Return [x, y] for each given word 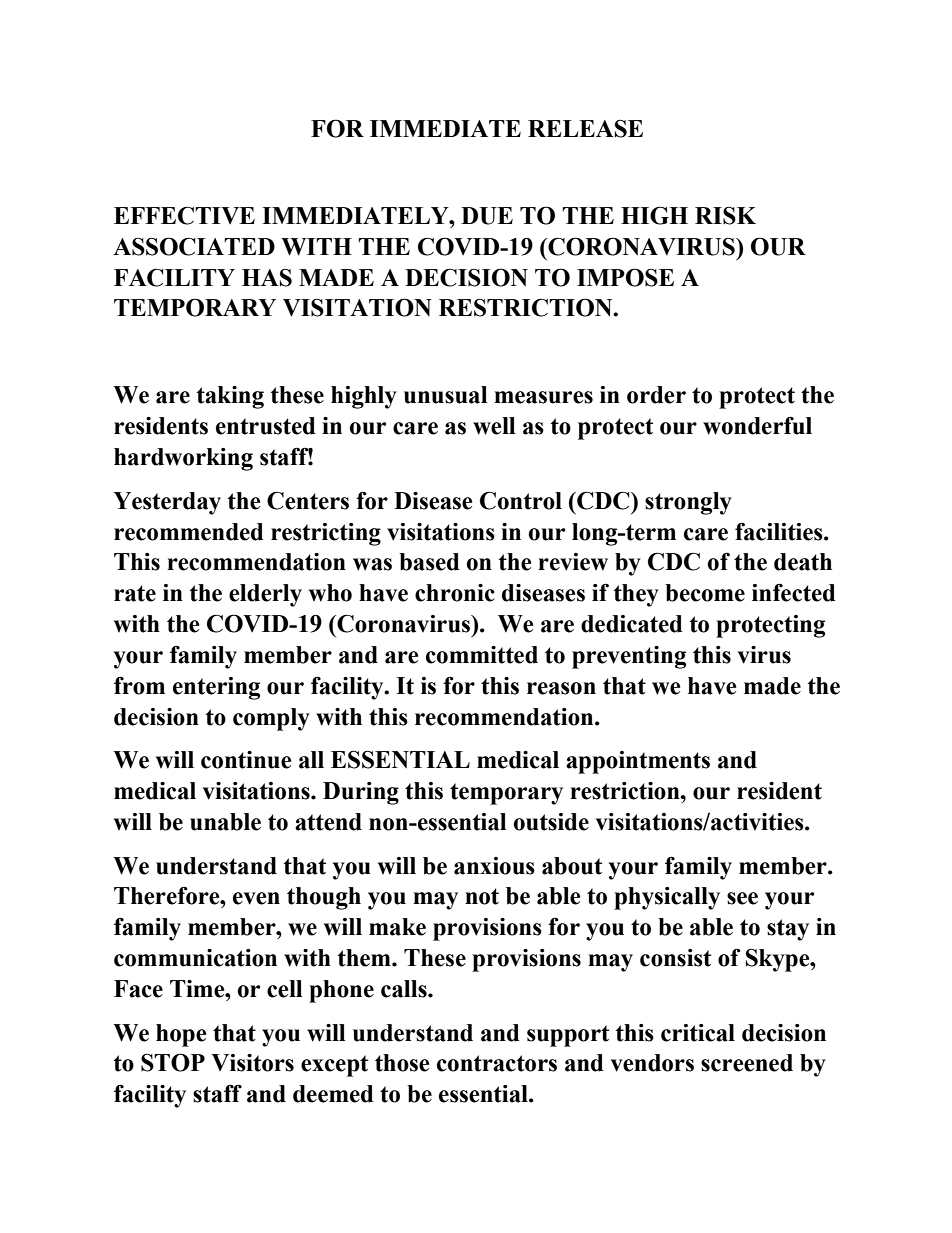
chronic [455, 593]
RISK [725, 216]
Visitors [252, 1063]
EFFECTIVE [184, 216]
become [705, 593]
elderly [265, 595]
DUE [487, 216]
